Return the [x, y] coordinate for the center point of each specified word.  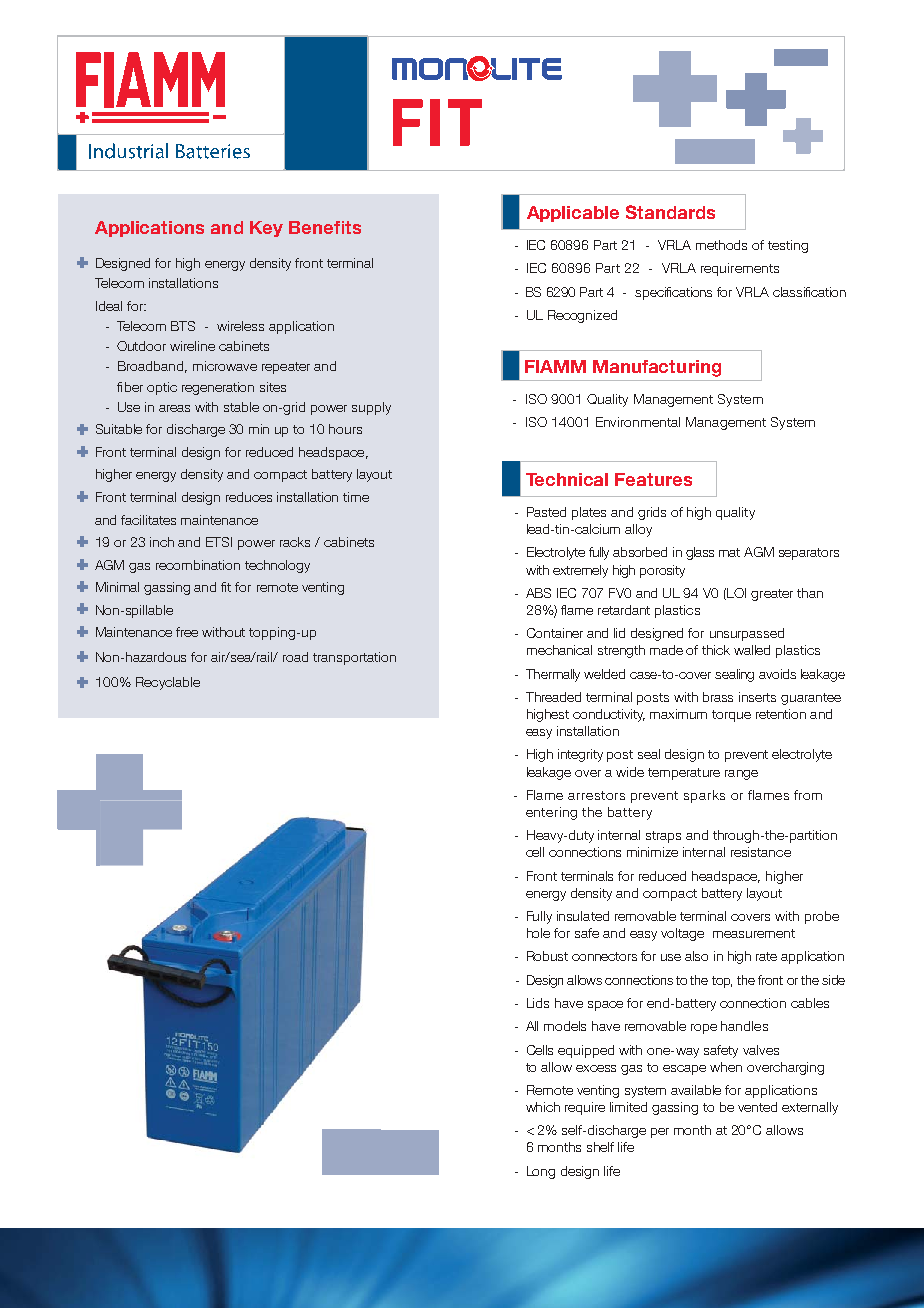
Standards [670, 212]
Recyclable [168, 683]
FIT [437, 122]
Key [266, 229]
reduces [249, 497]
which [543, 1107]
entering [551, 813]
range [741, 775]
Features [653, 479]
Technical [567, 479]
